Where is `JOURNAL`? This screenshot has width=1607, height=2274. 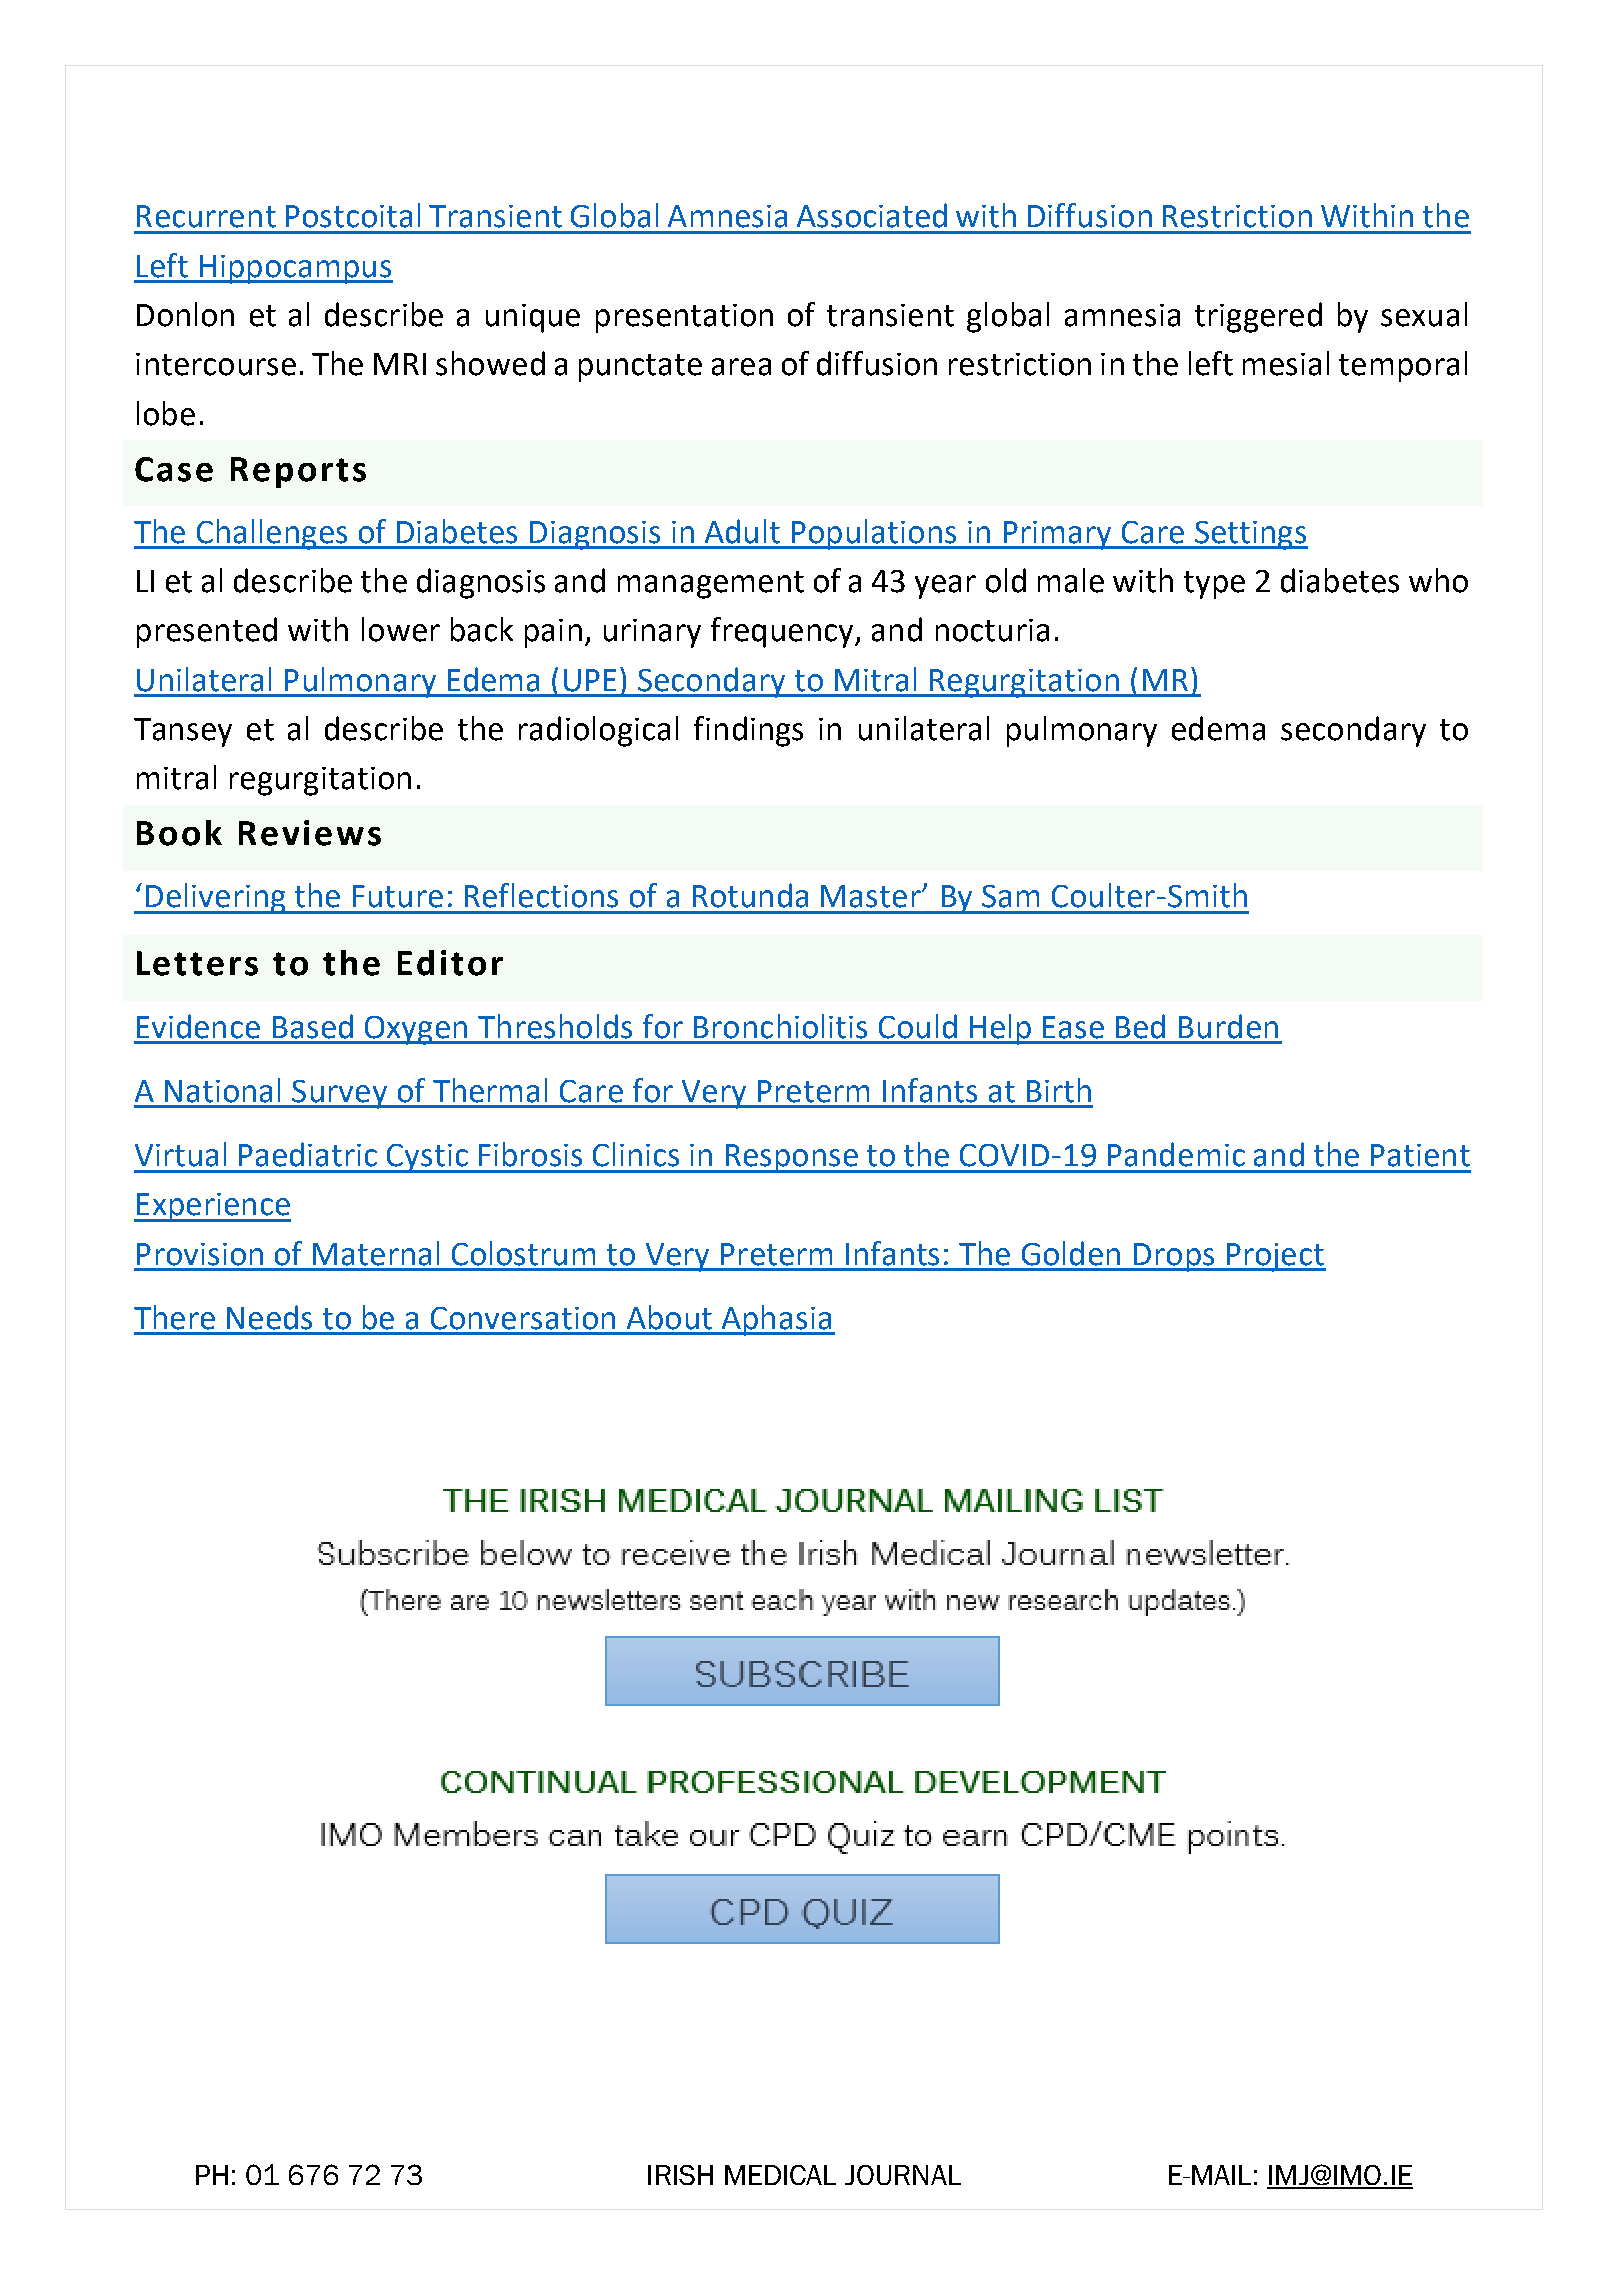 JOURNAL is located at coordinates (903, 2175).
